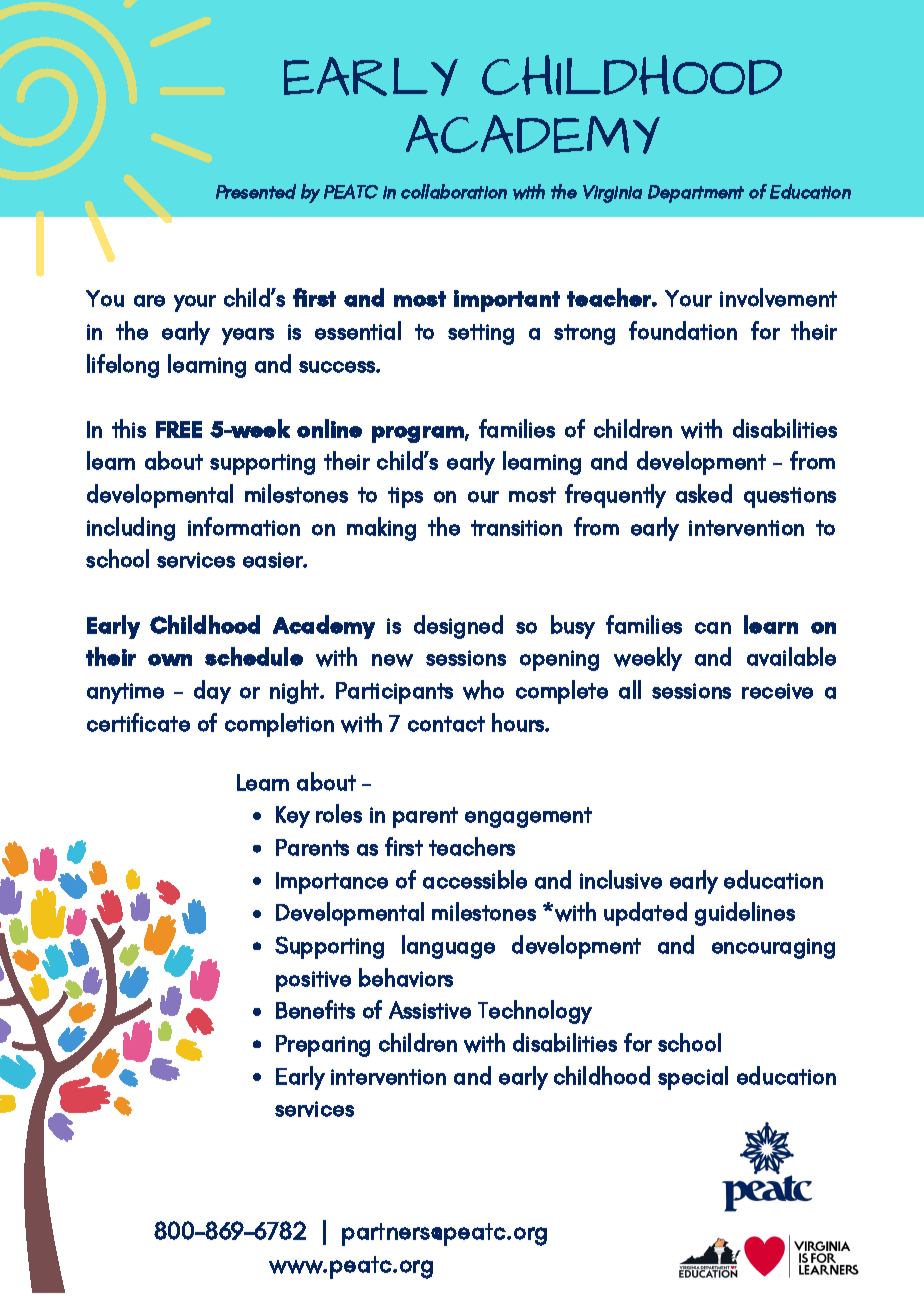  Describe the element at coordinates (696, 194) in the document. I see `Department` at that location.
